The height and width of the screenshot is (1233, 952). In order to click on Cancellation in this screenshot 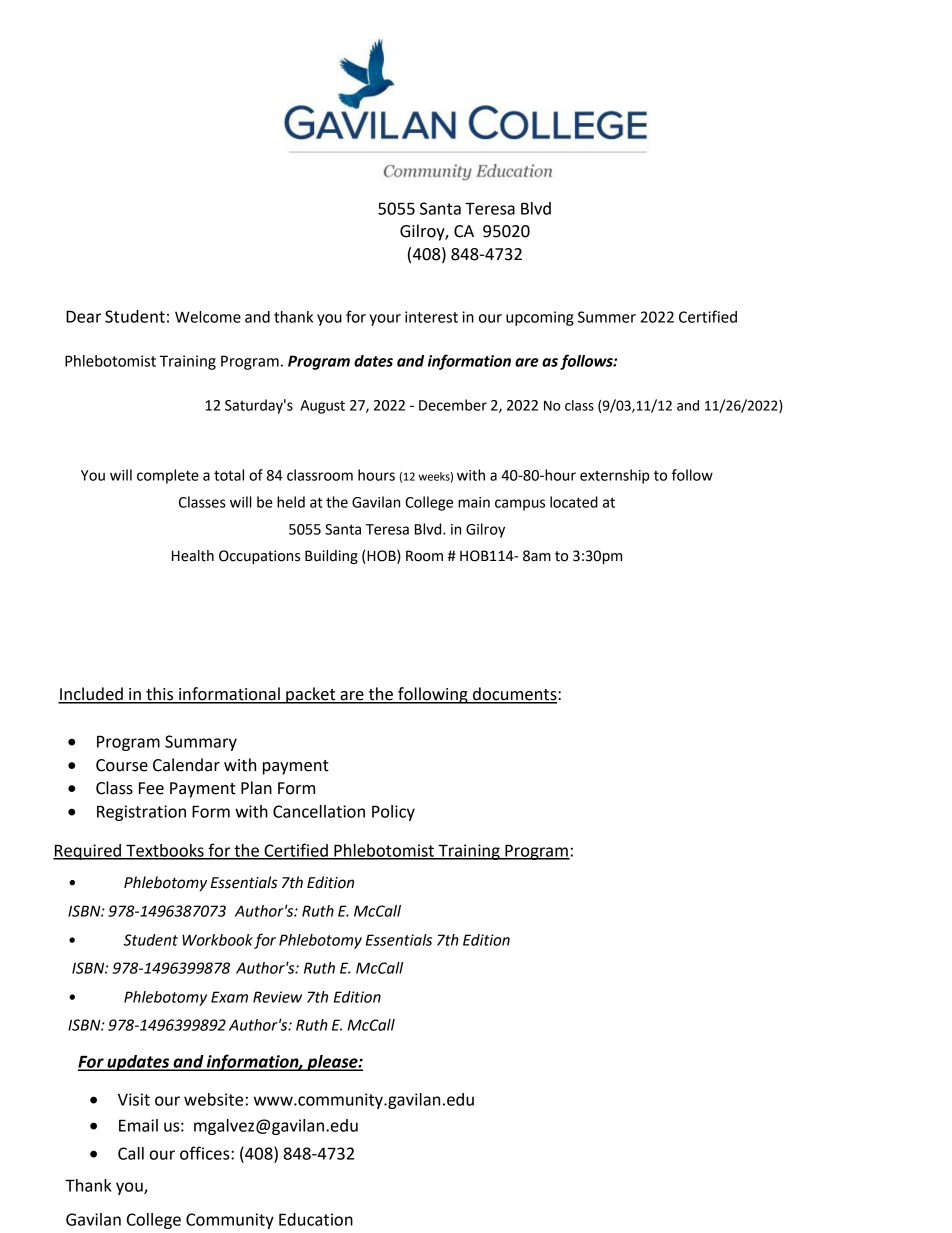, I will do `click(319, 811)`.
